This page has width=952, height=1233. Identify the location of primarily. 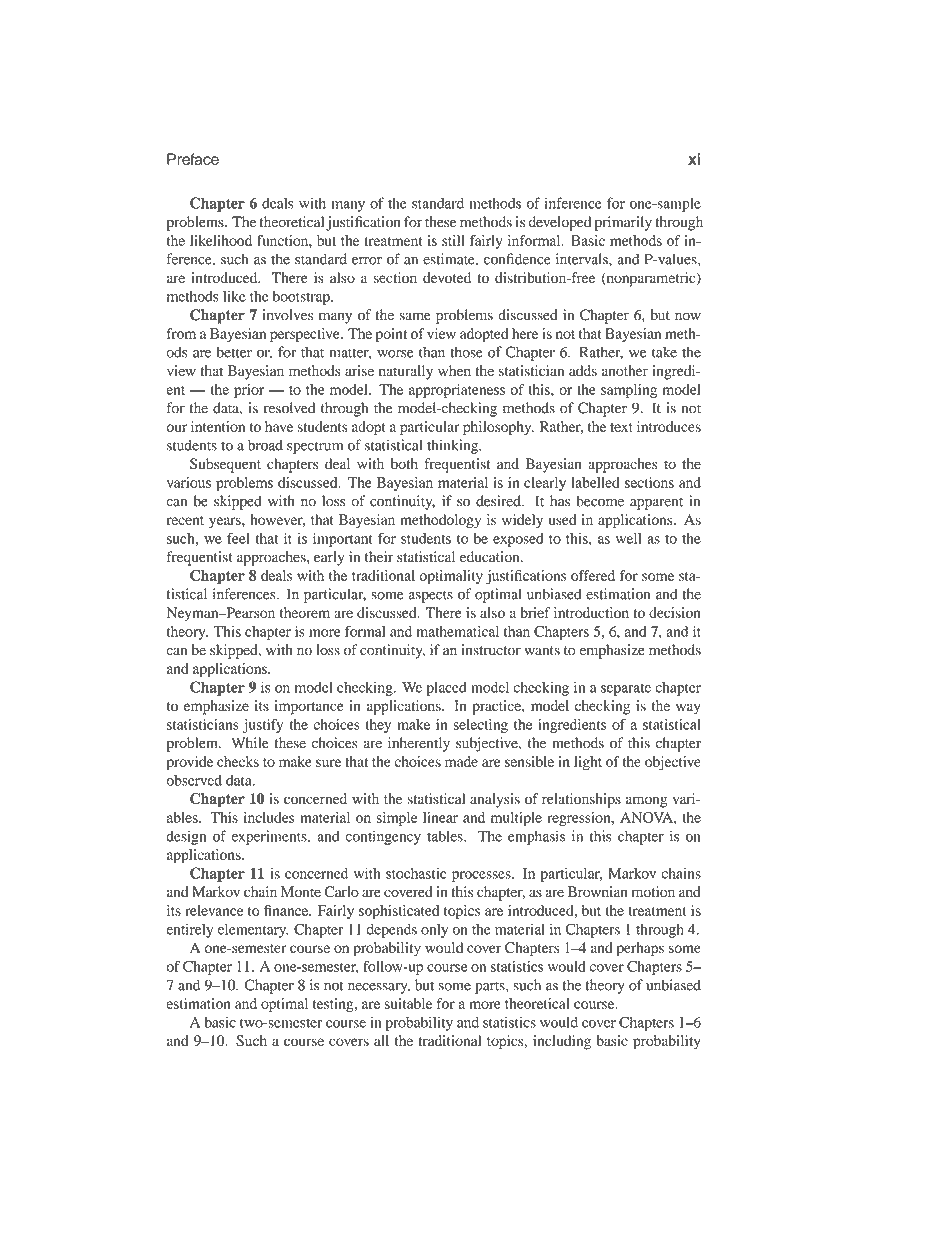
(623, 223).
